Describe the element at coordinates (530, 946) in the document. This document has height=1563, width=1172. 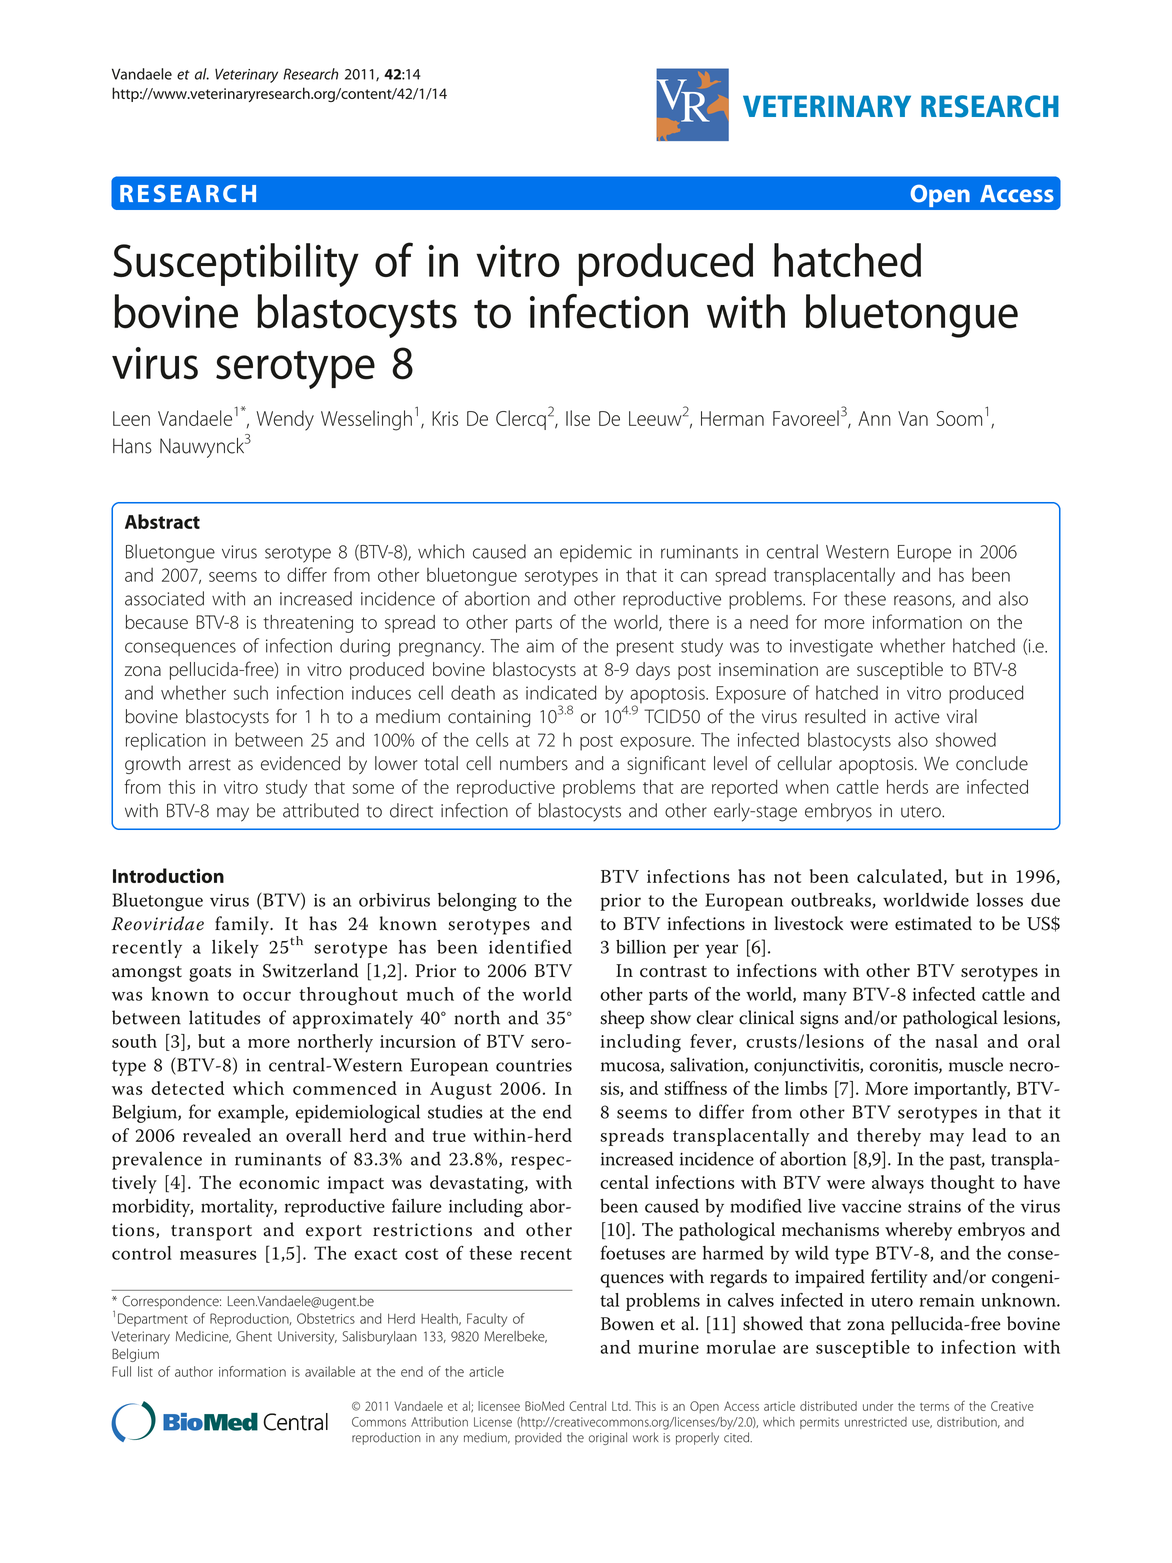
I see `identified` at that location.
